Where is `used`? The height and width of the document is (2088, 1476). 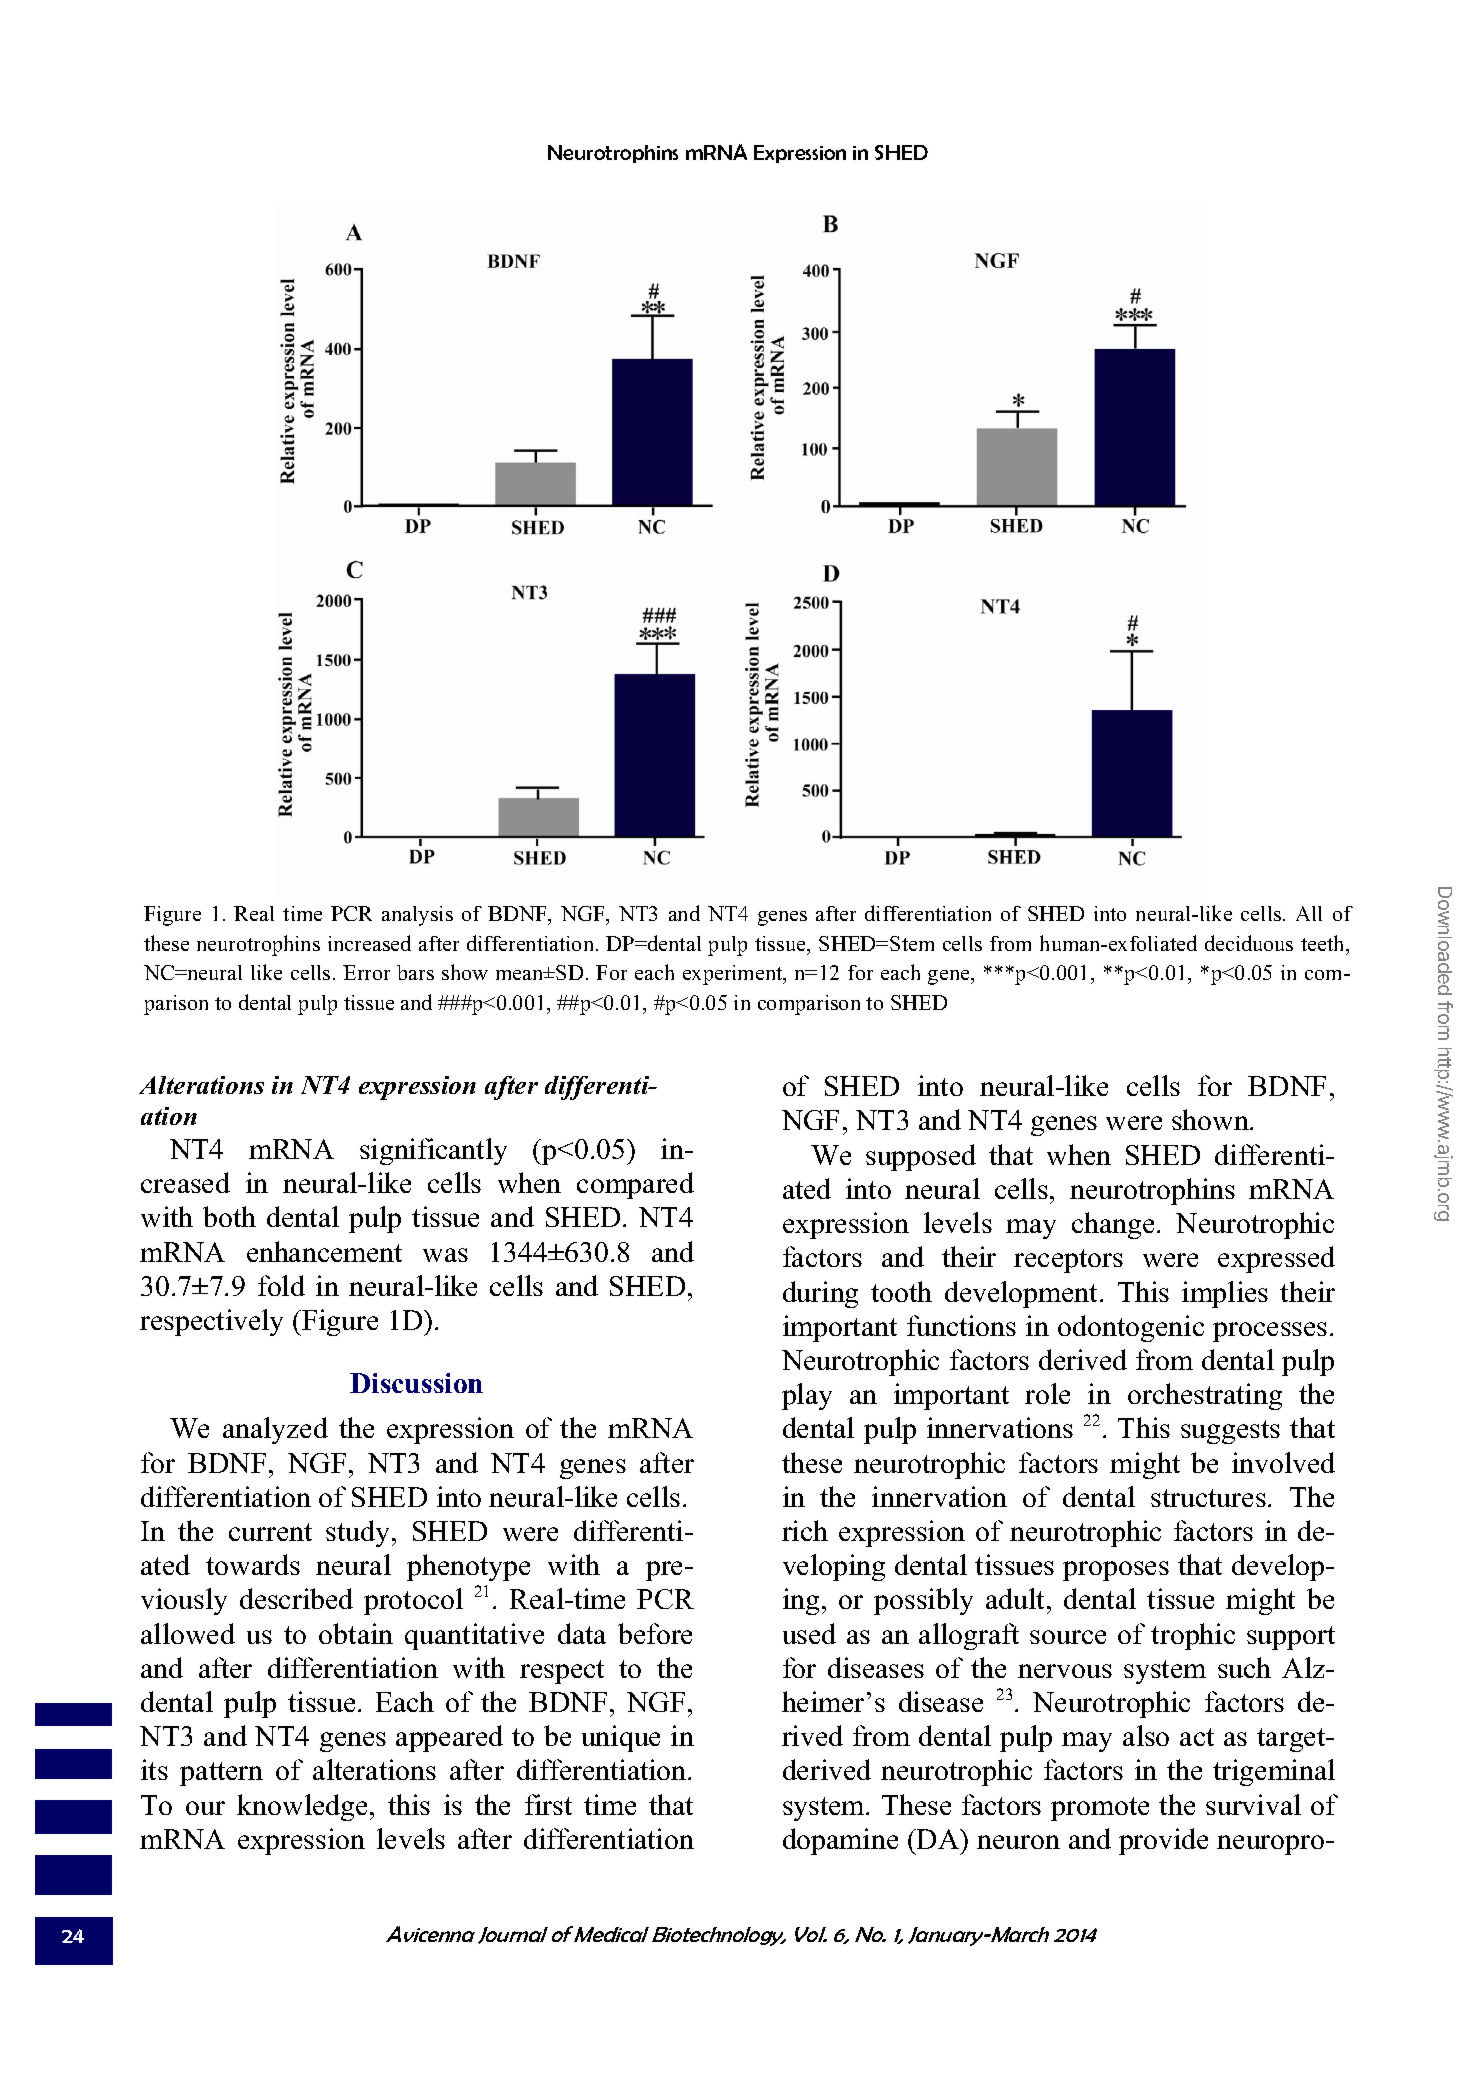 used is located at coordinates (809, 1633).
